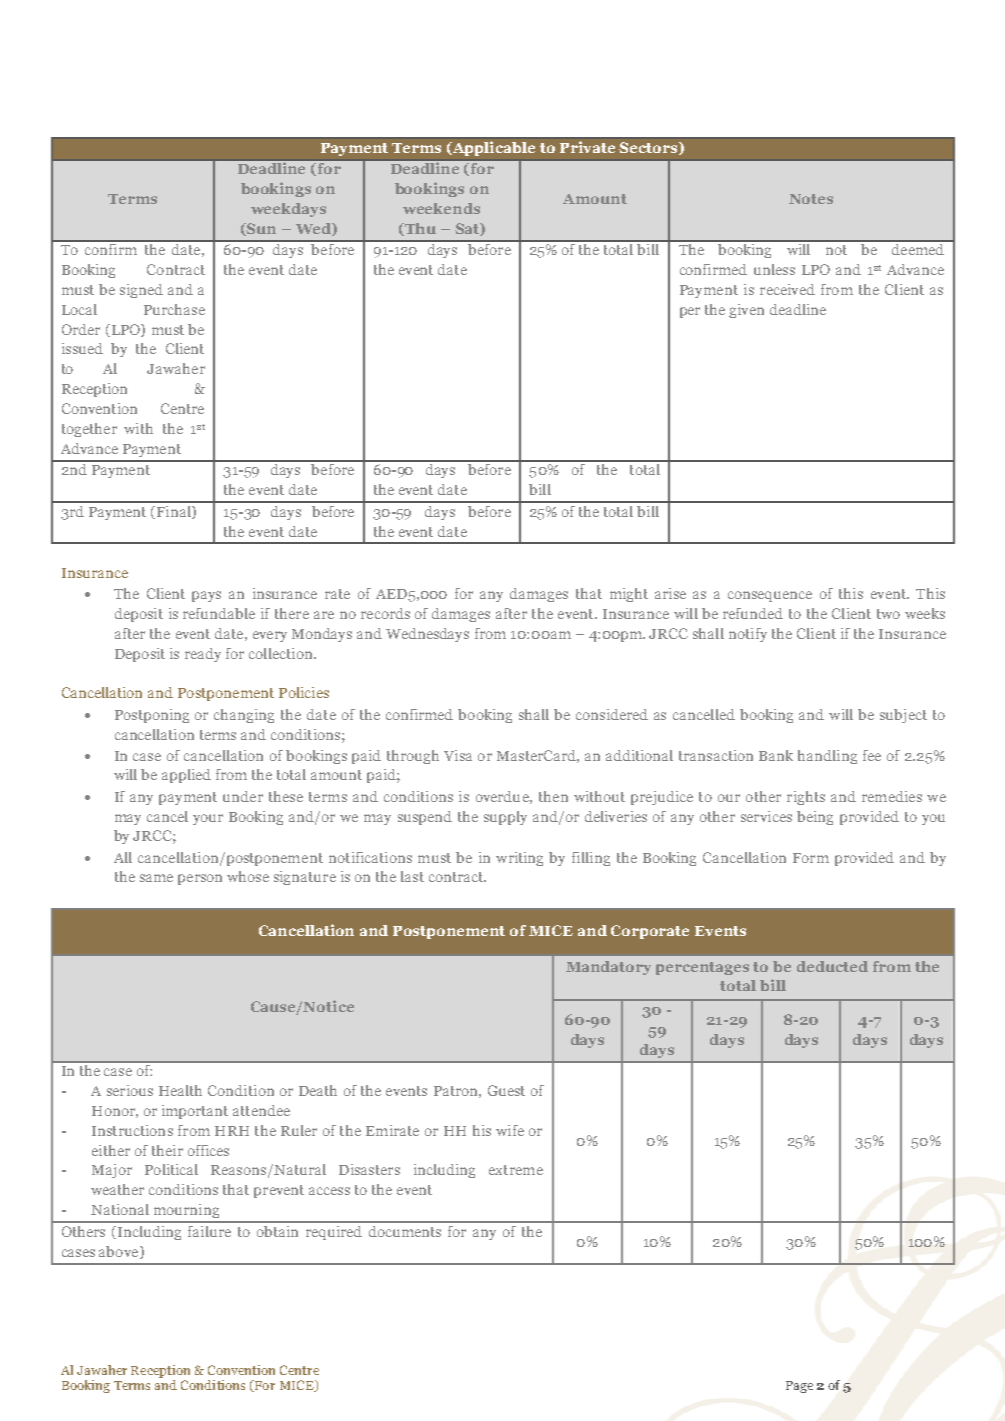  I want to click on handling, so click(827, 757).
